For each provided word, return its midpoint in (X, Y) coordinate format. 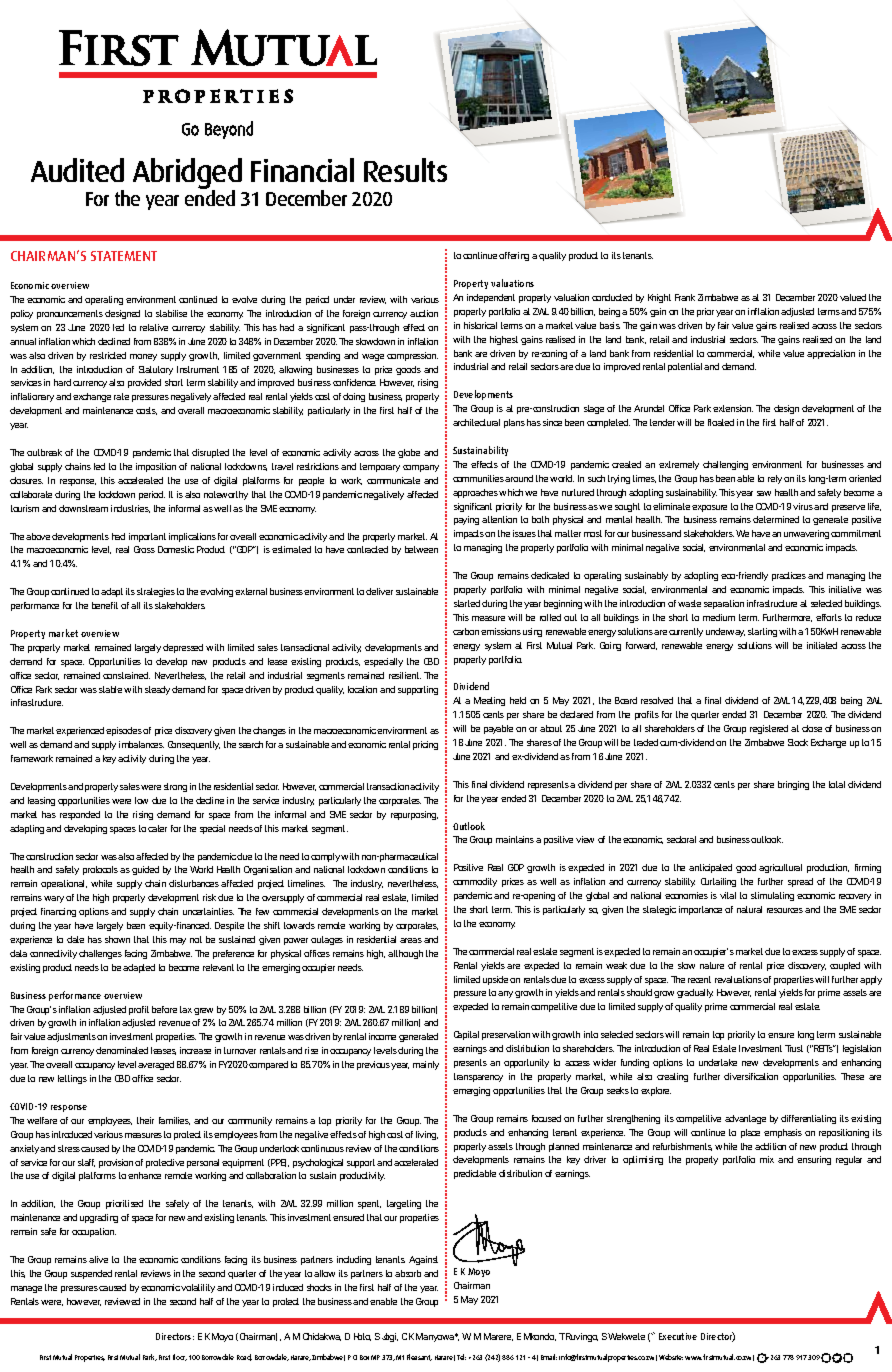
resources (786, 910)
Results (405, 170)
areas (411, 940)
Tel (461, 1357)
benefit (105, 605)
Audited (77, 170)
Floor (180, 1357)
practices (790, 576)
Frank (685, 297)
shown (117, 939)
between (421, 549)
